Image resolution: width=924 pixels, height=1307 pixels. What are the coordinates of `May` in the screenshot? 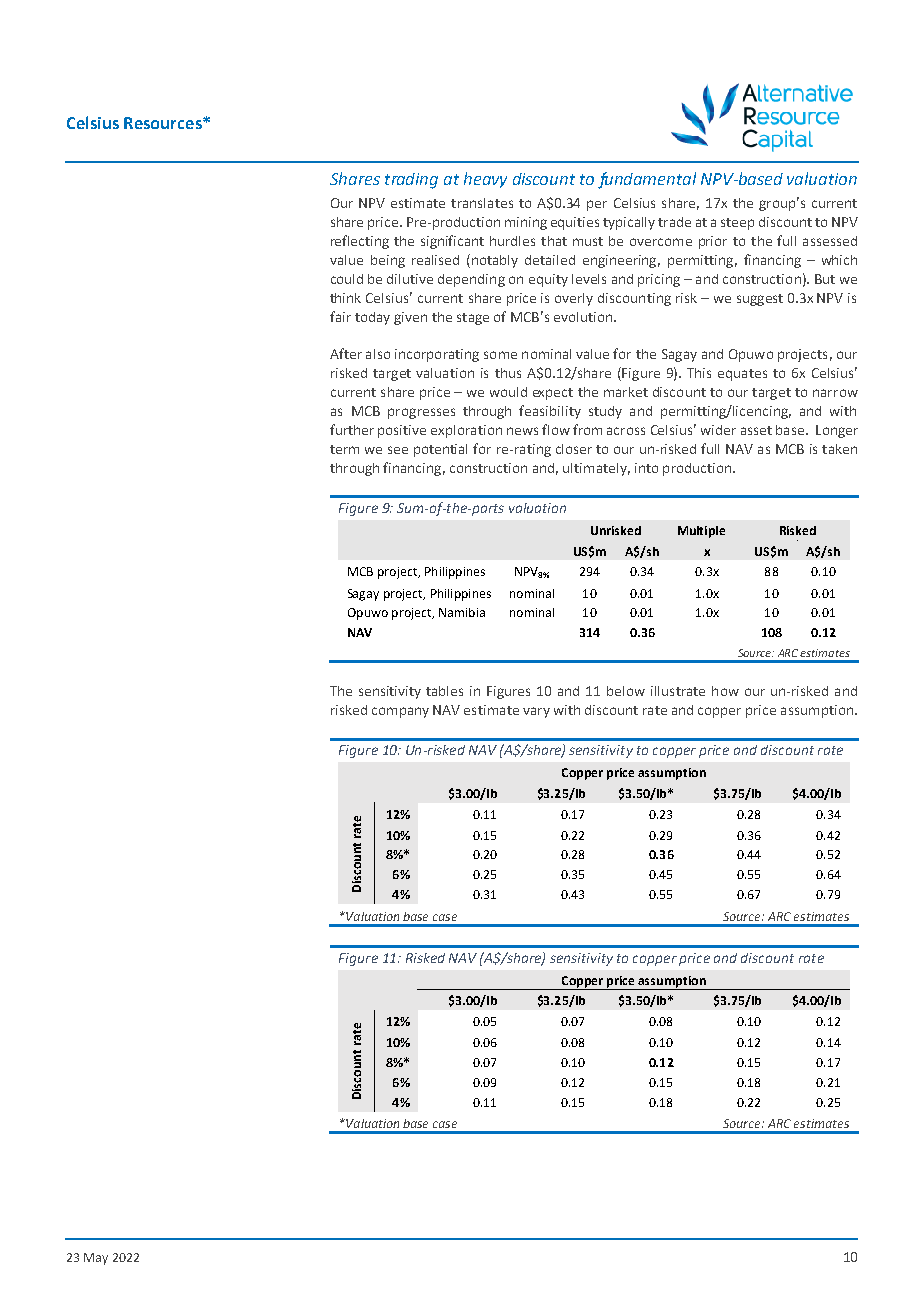 It's located at (96, 1259).
